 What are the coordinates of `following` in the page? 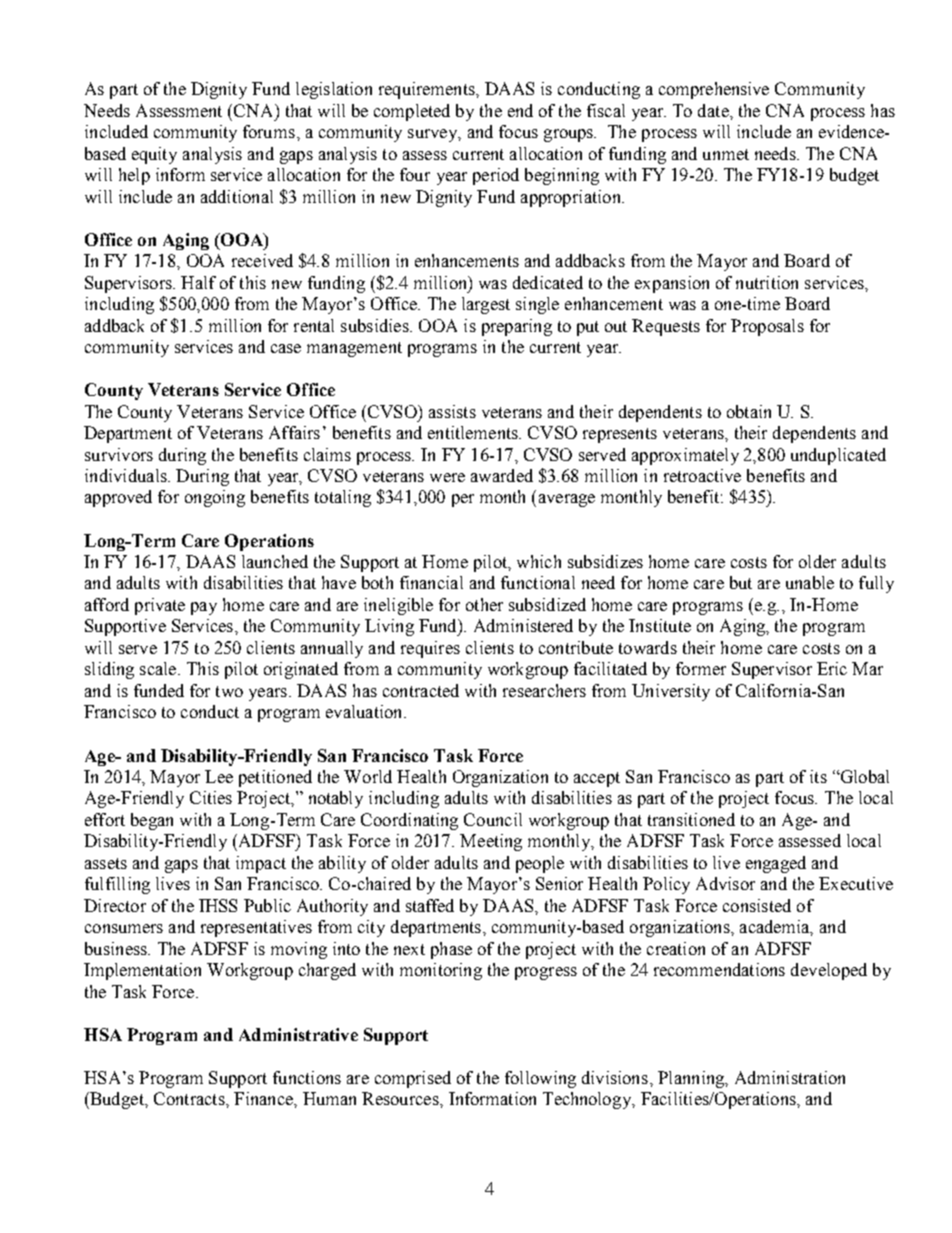 It's located at (540, 1079).
